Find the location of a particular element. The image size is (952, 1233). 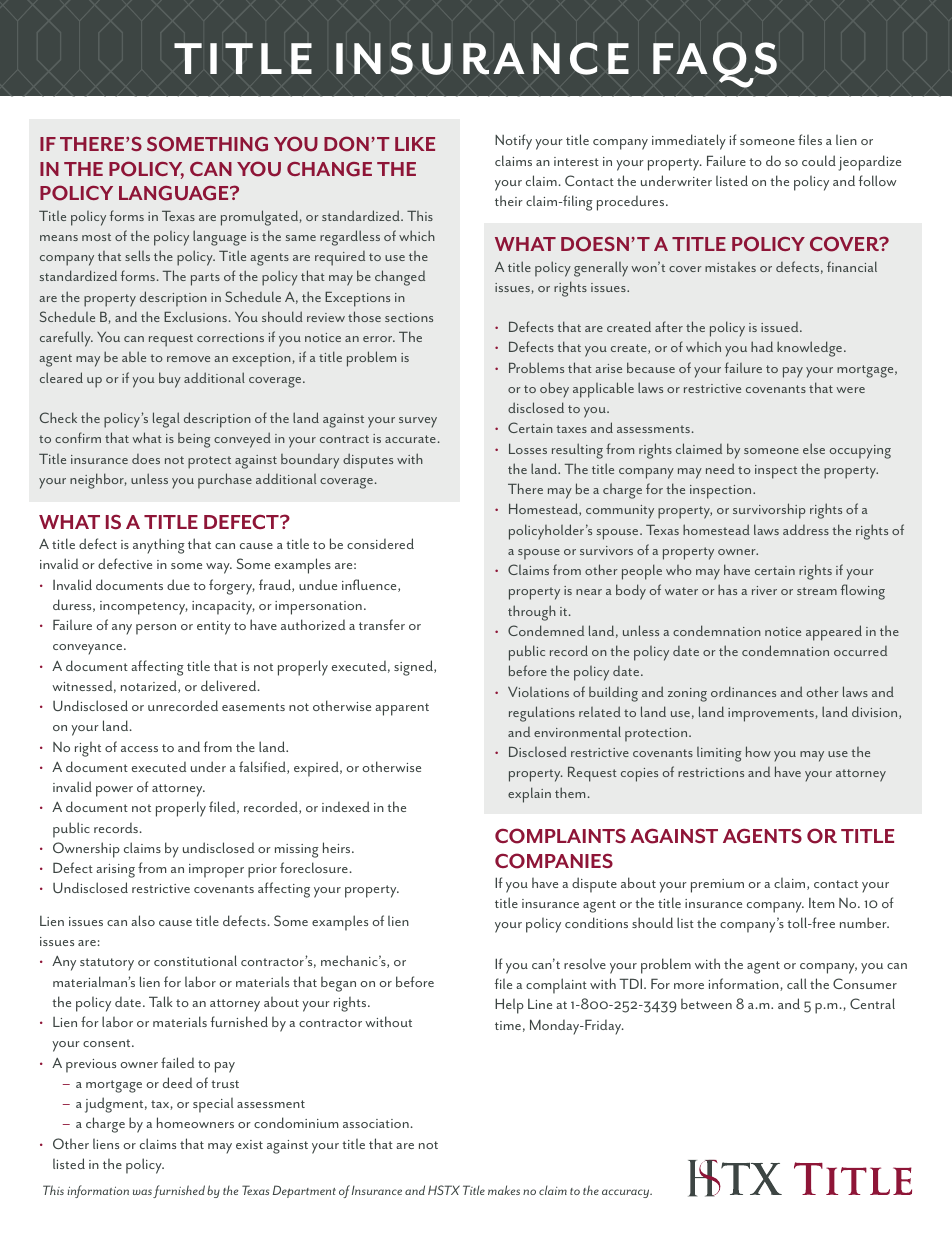

could is located at coordinates (819, 160).
